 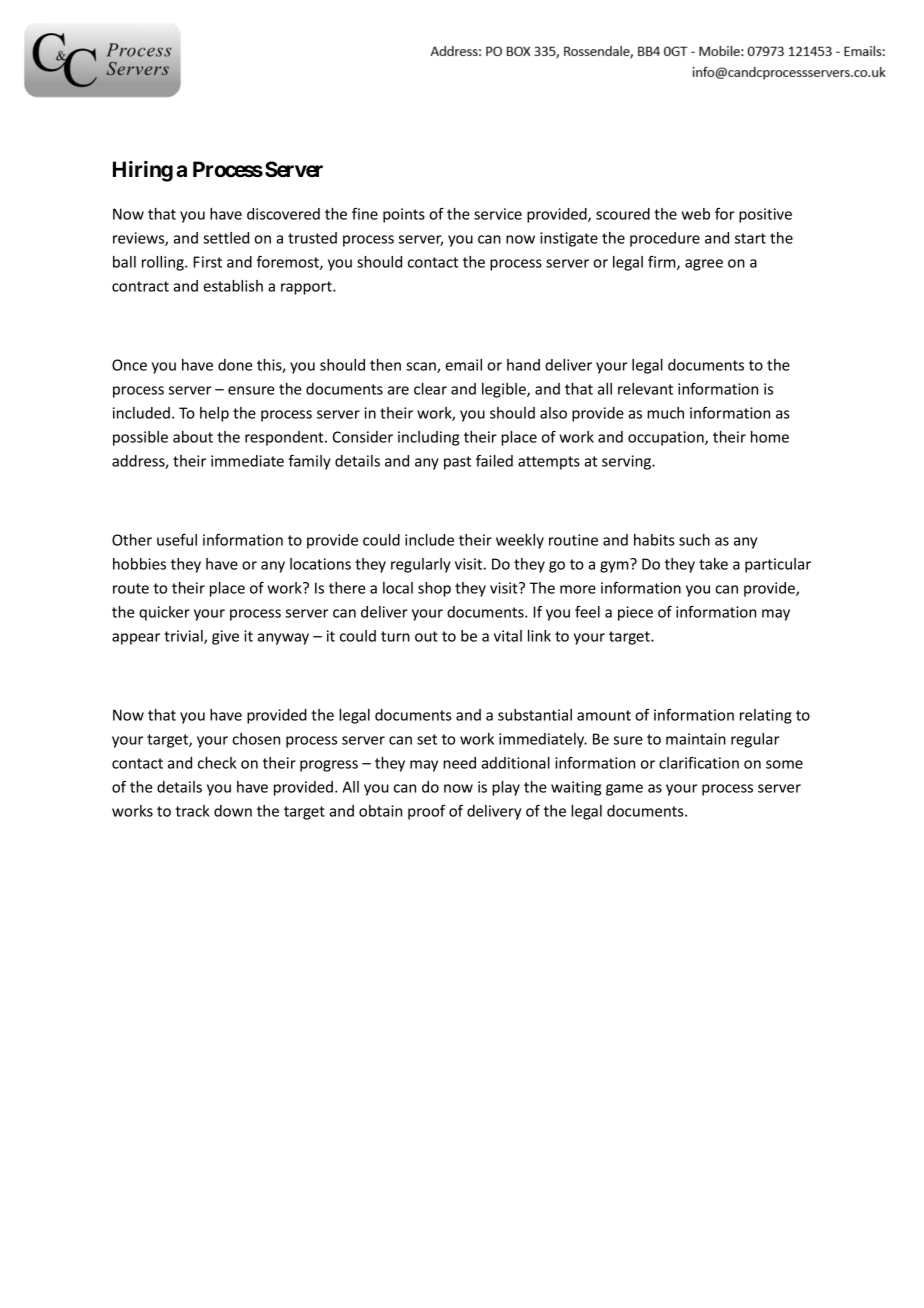 I want to click on settled, so click(x=226, y=238).
